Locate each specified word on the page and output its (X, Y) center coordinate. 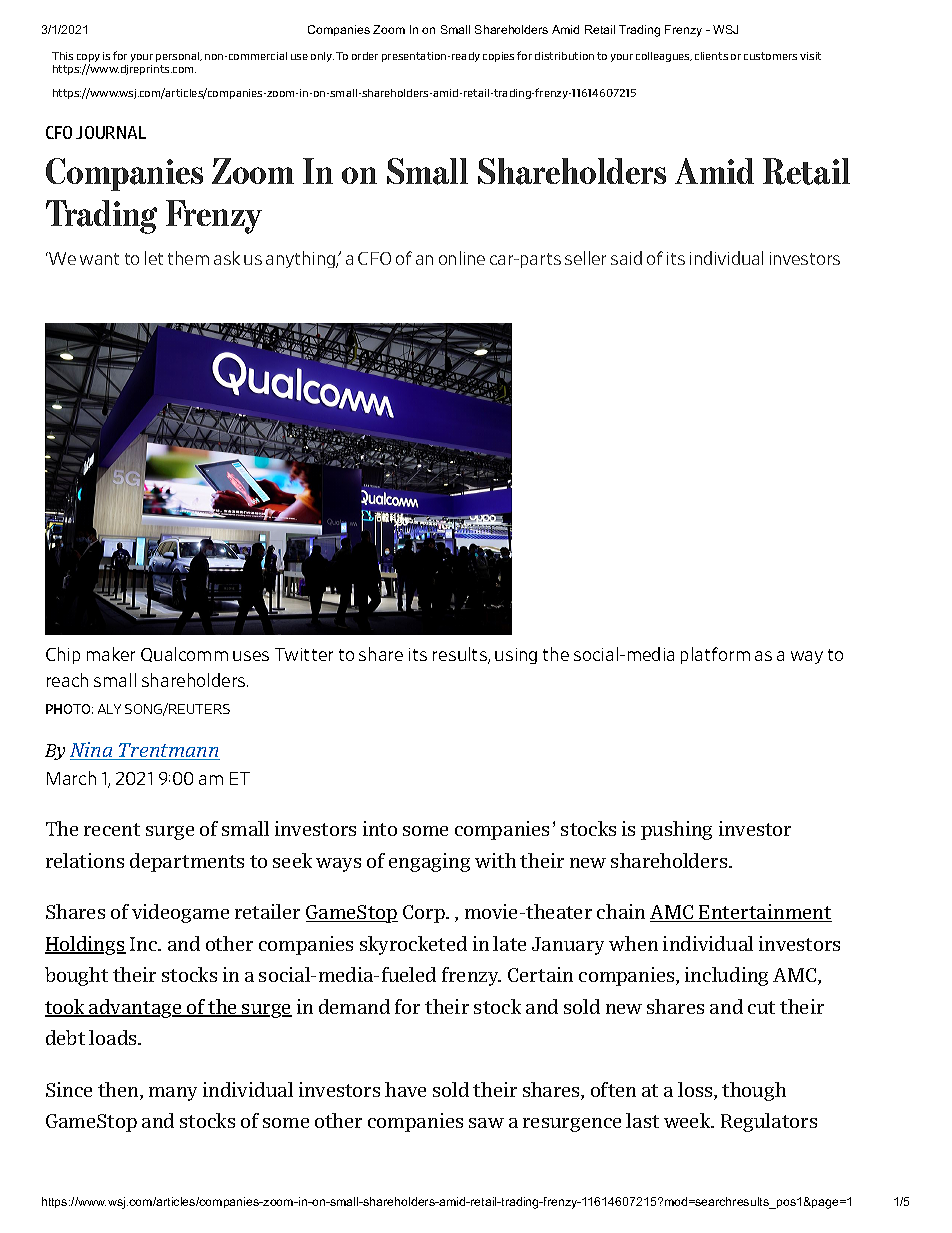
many (173, 1094)
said (626, 258)
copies (498, 57)
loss (696, 1091)
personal (179, 57)
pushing (676, 830)
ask (227, 258)
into (380, 828)
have (405, 1089)
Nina (92, 751)
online (462, 258)
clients (711, 56)
